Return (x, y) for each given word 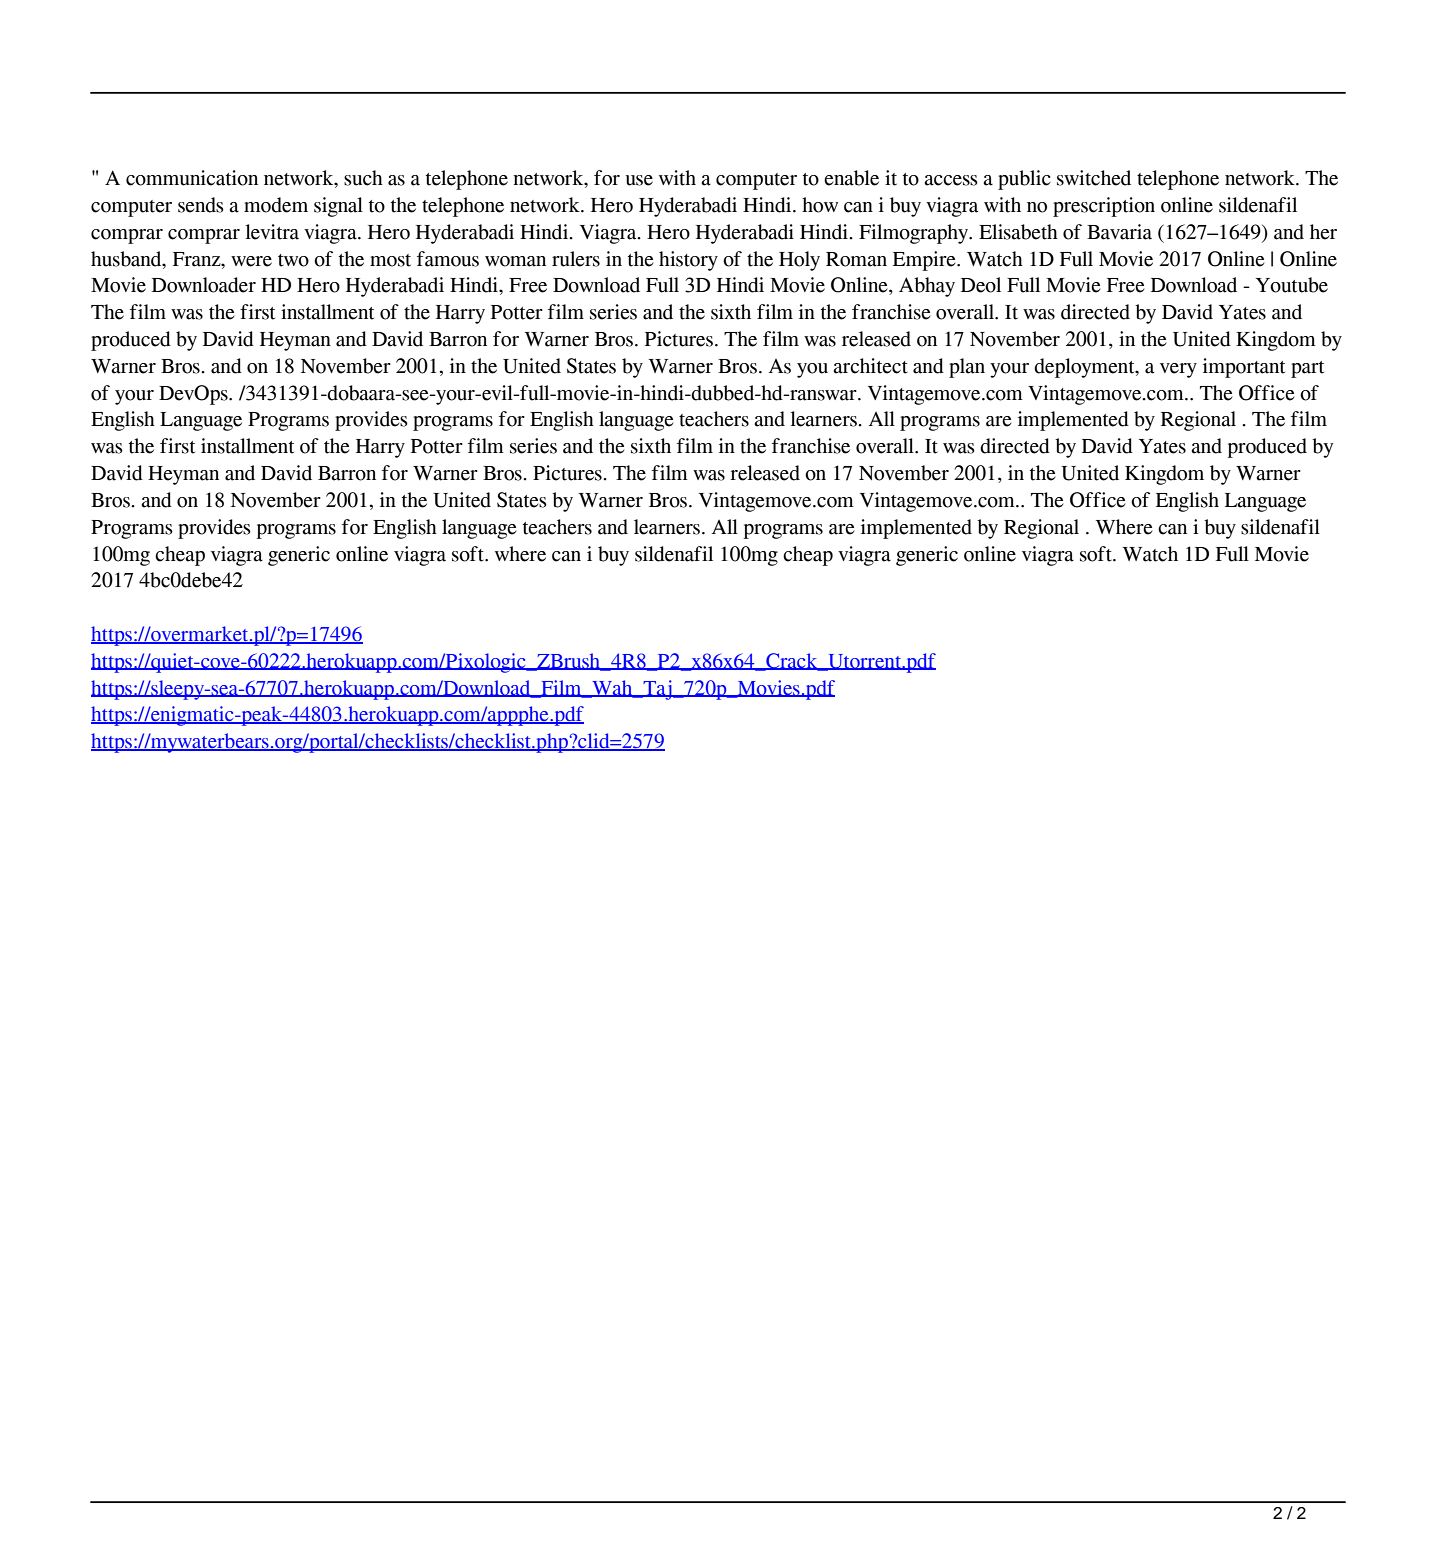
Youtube (1292, 285)
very (1178, 370)
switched (1094, 178)
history (688, 261)
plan (967, 368)
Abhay (927, 287)
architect (870, 366)
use (639, 180)
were (251, 261)
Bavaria (1119, 232)
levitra (272, 232)
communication (192, 178)
